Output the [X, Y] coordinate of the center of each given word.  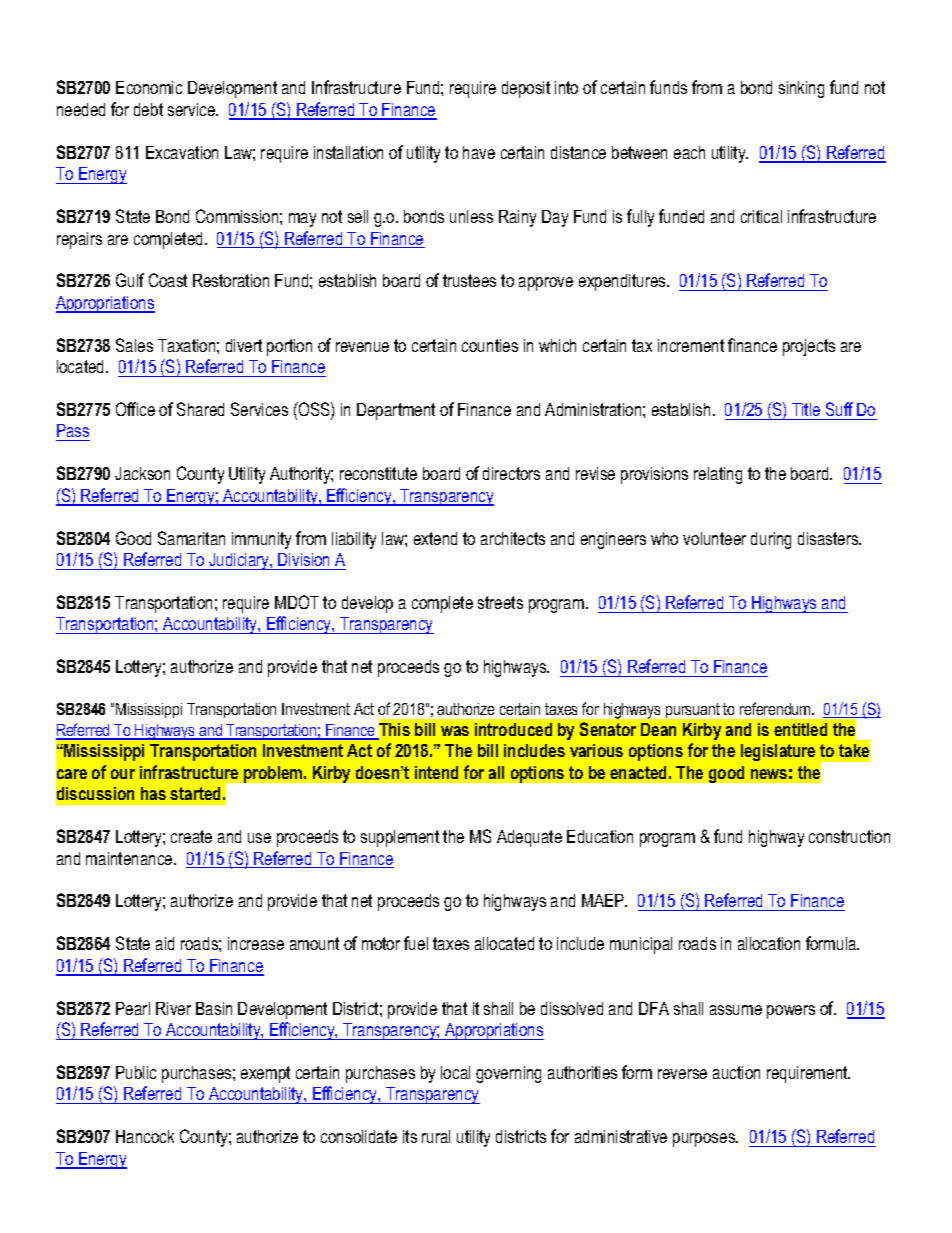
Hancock [145, 1136]
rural [436, 1136]
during [771, 540]
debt [148, 109]
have [479, 152]
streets [500, 602]
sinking [801, 89]
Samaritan [191, 538]
